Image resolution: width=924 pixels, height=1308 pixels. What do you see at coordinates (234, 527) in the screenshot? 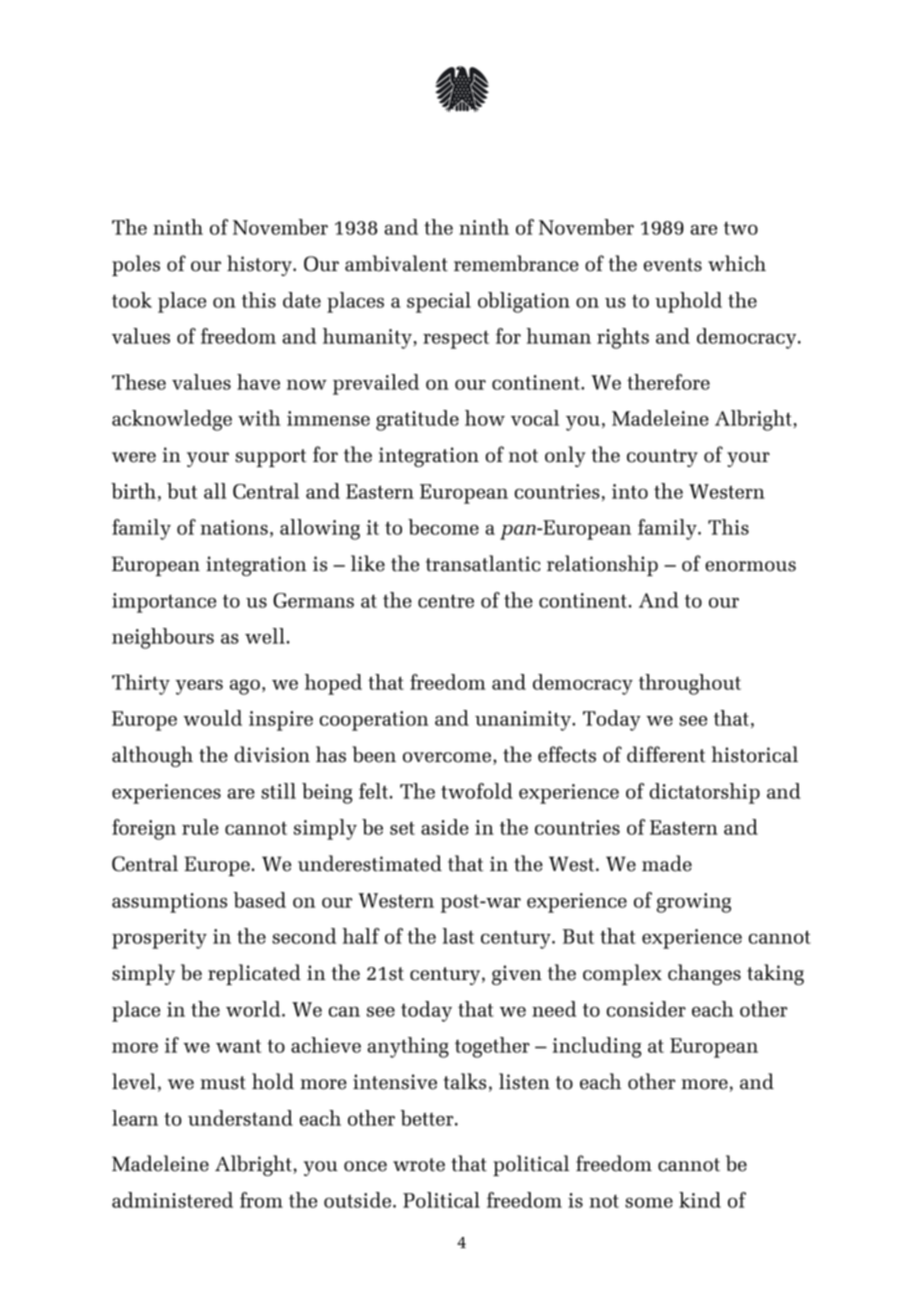
I see `nations` at bounding box center [234, 527].
